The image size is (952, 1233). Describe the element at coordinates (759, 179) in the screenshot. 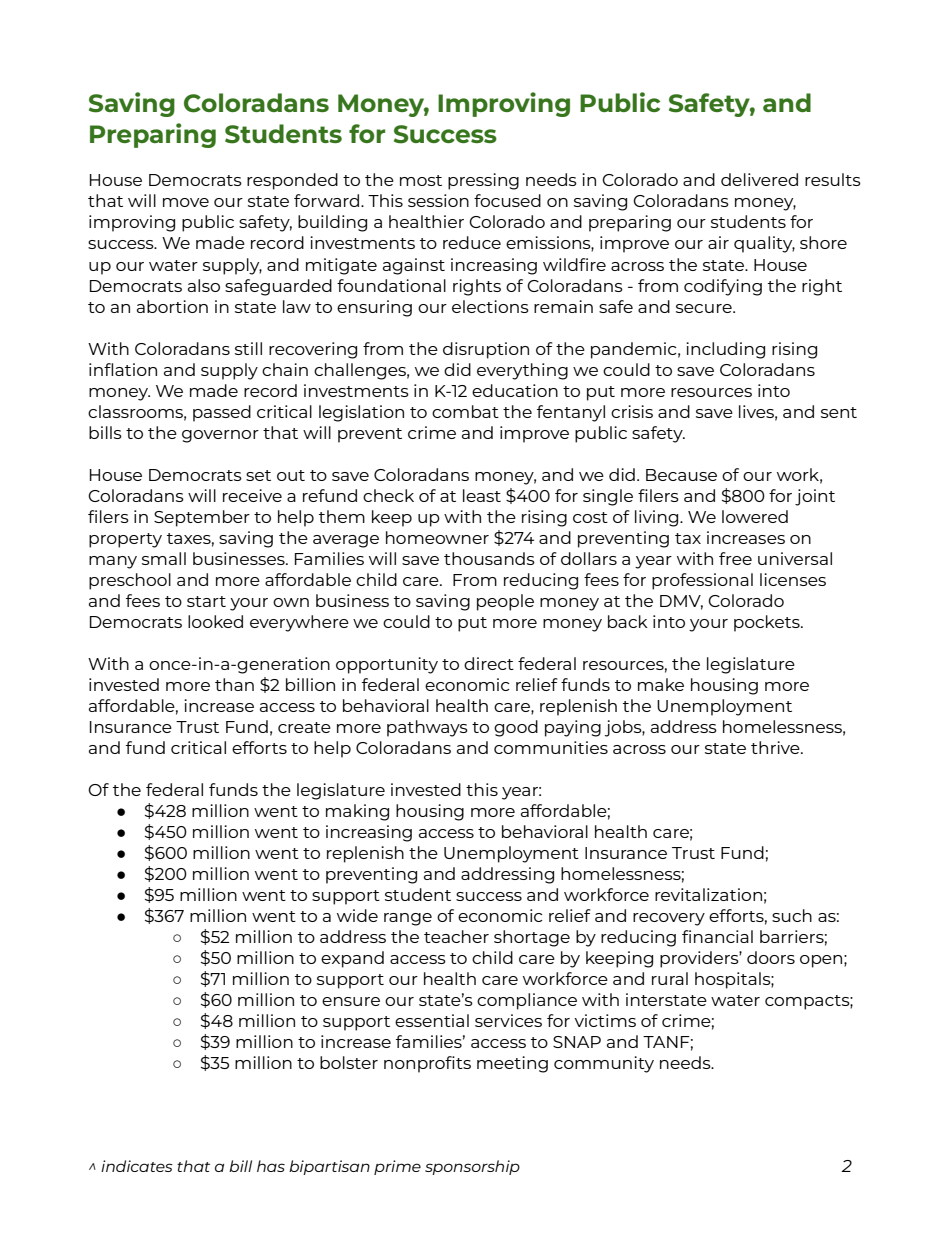

I see `delivered` at that location.
